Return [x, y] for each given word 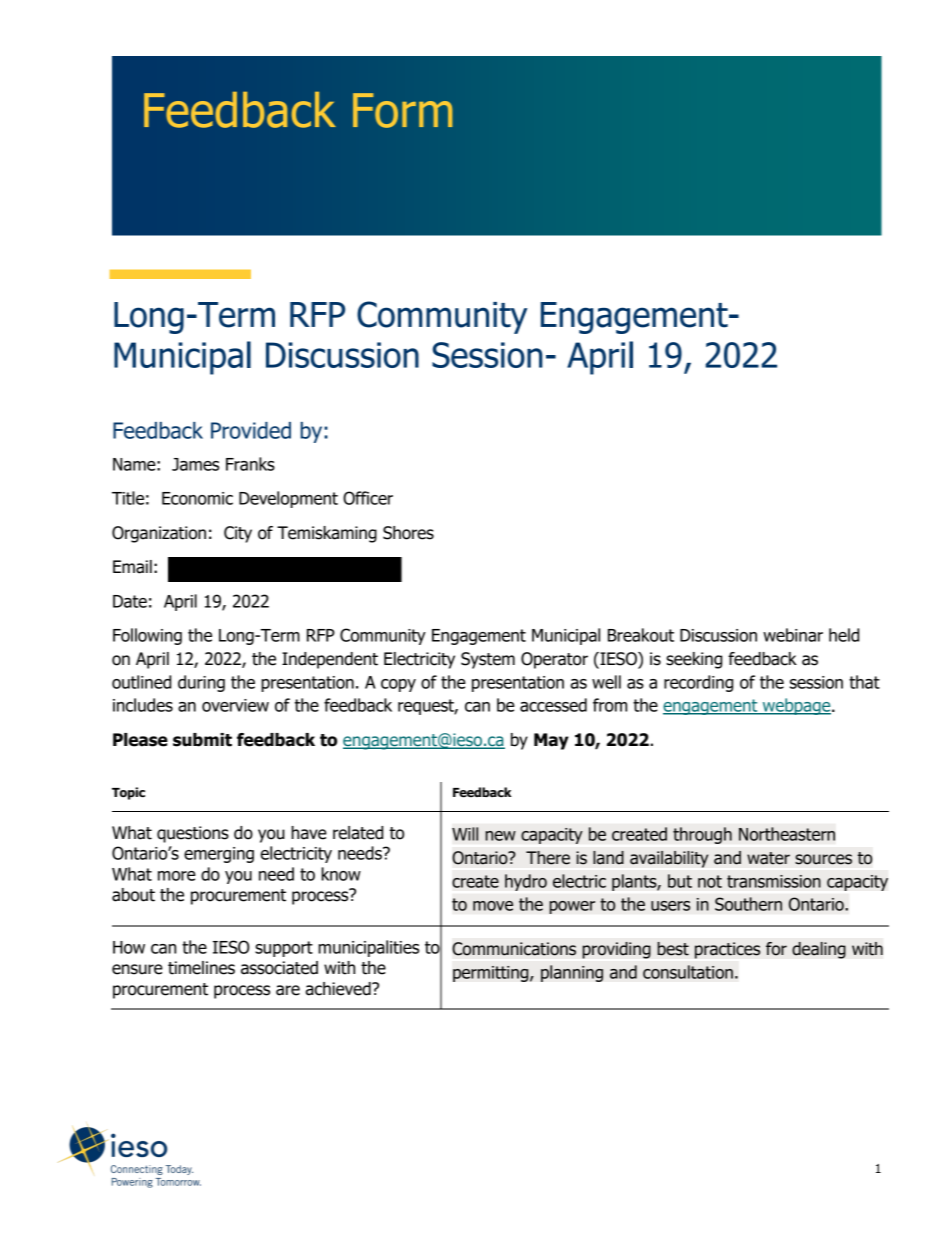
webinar [793, 635]
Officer [368, 498]
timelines [201, 968]
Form [402, 110]
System [488, 660]
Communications [514, 949]
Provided [251, 430]
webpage [796, 706]
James [195, 464]
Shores [408, 533]
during [201, 683]
